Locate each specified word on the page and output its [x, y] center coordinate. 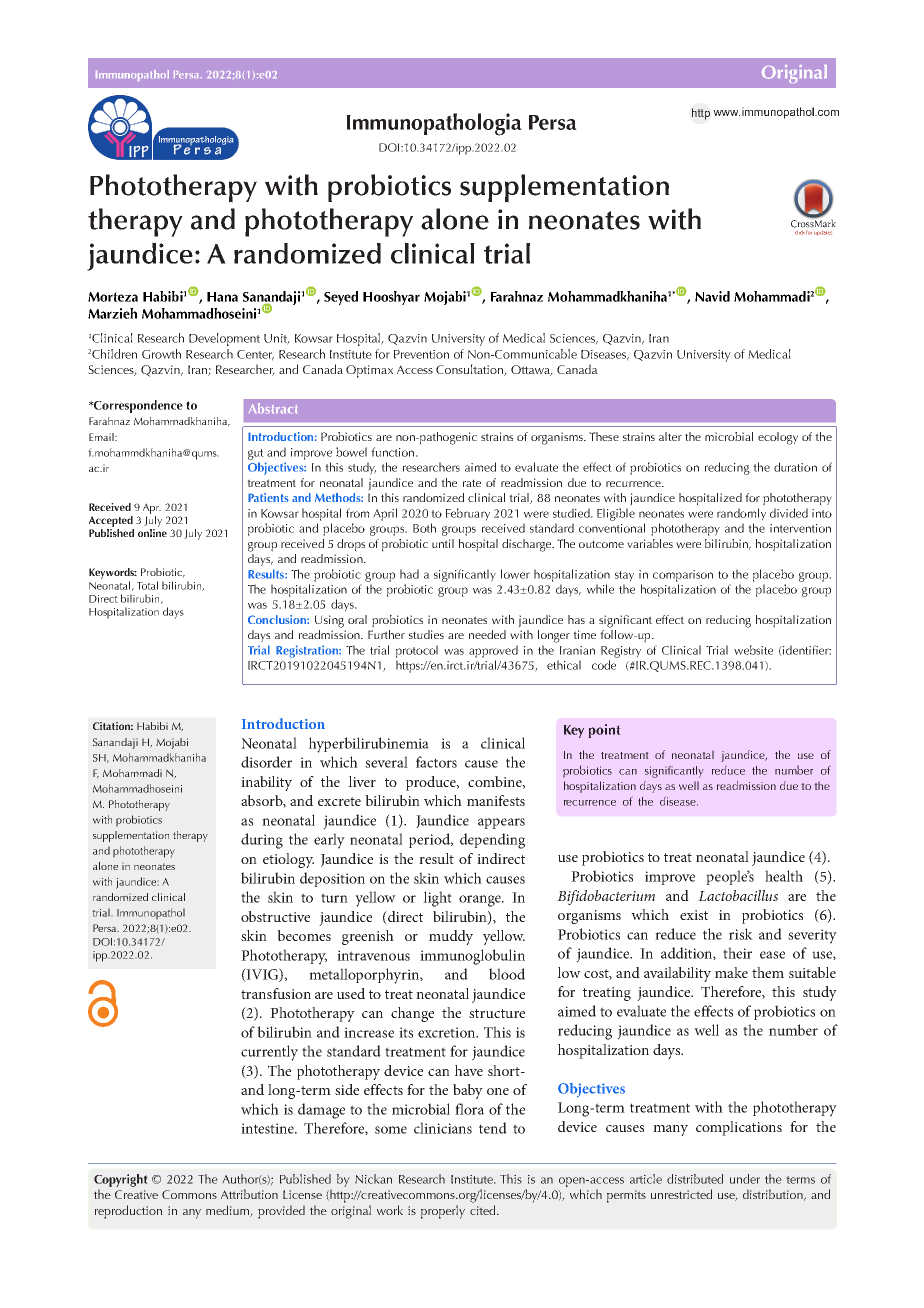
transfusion [276, 993]
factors [436, 762]
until [443, 543]
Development [224, 339]
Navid [712, 296]
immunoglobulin [472, 957]
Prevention [421, 354]
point [604, 731]
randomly [741, 514]
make [731, 972]
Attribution [249, 1194]
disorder [266, 762]
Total [147, 585]
